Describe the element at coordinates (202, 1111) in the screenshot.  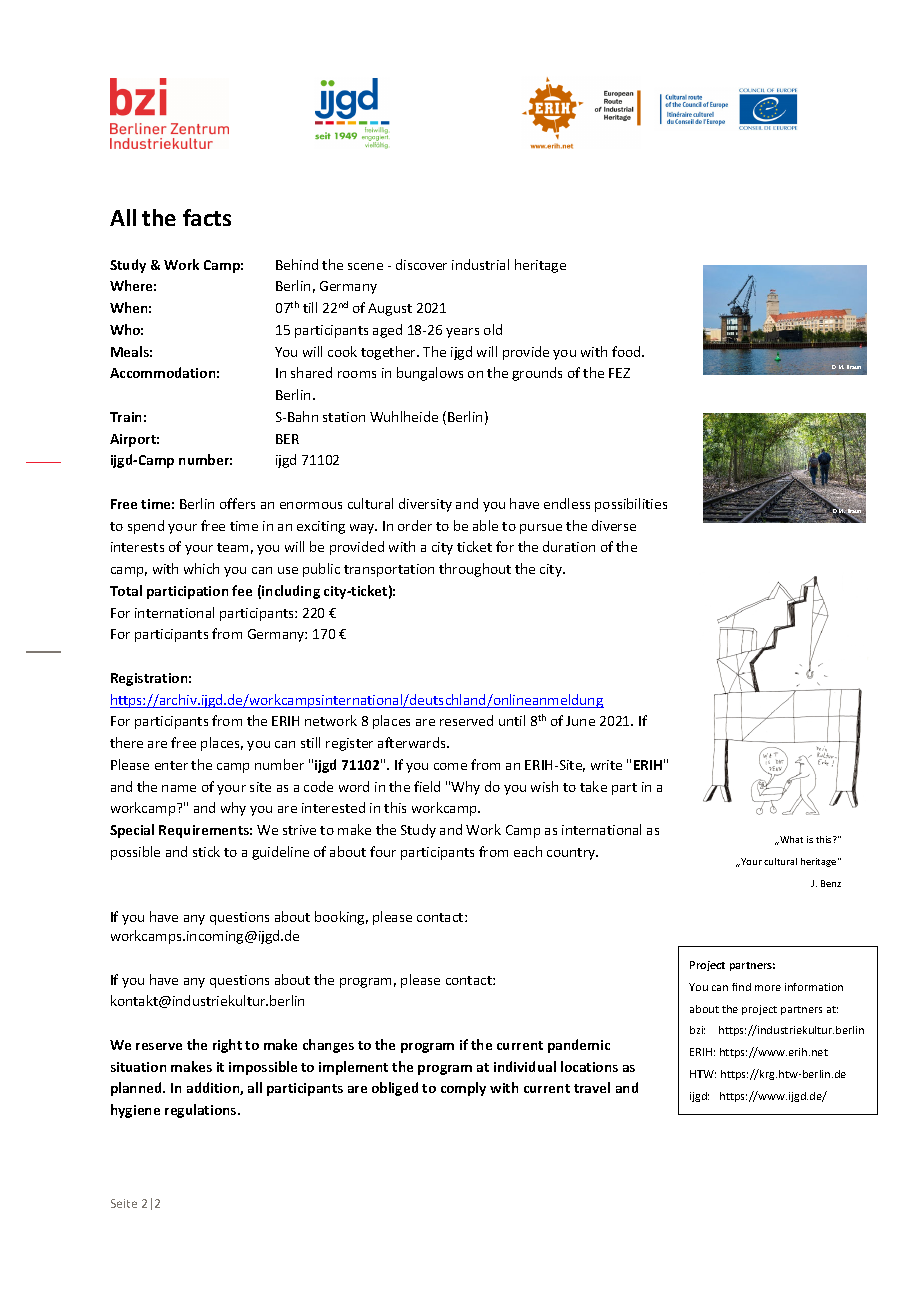
I see `regulations` at that location.
